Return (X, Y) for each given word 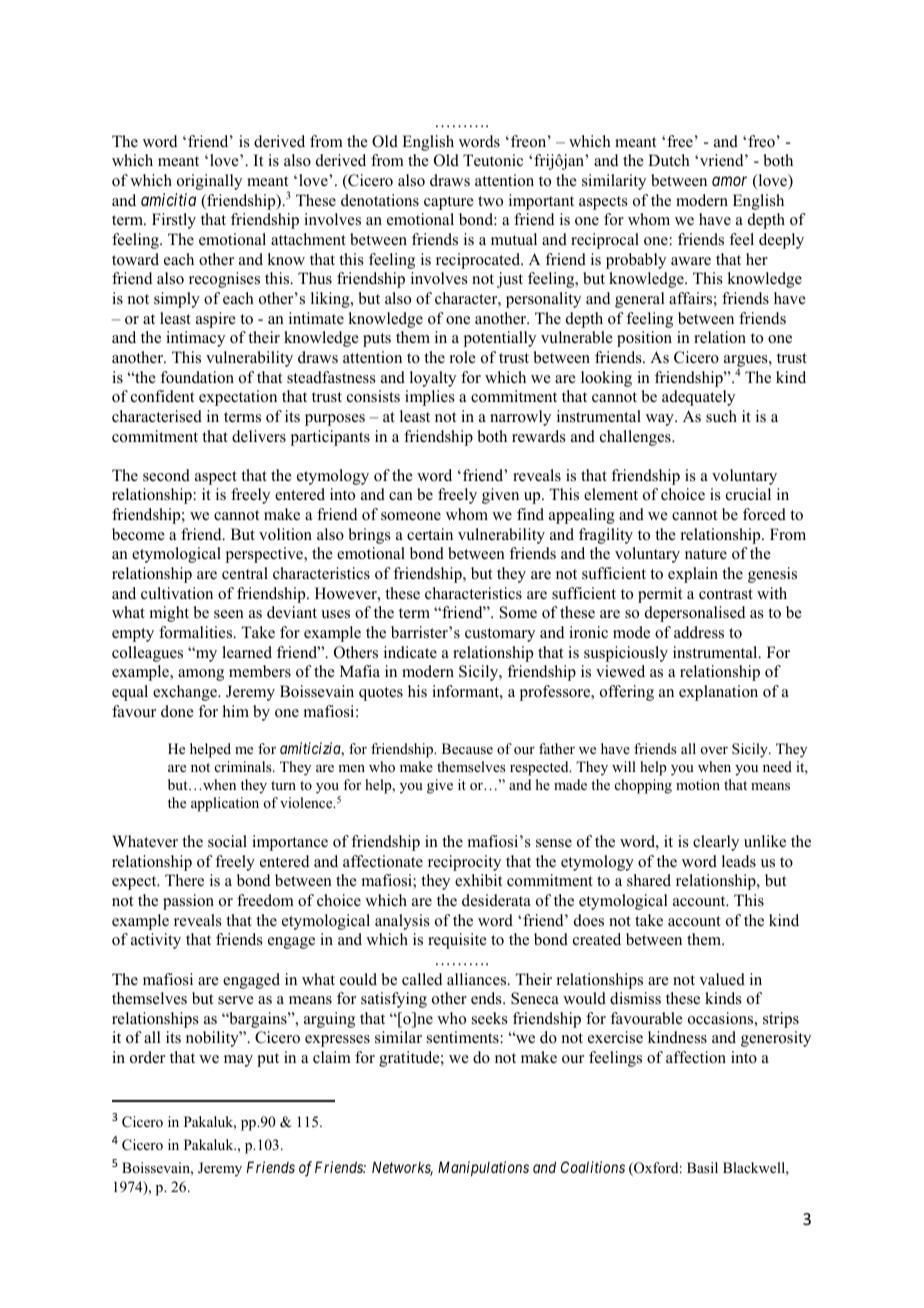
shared (649, 880)
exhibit (478, 880)
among (201, 675)
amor (729, 181)
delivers (259, 436)
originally (209, 182)
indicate (410, 652)
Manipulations (483, 1168)
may (238, 1061)
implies (430, 398)
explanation (718, 693)
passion (188, 902)
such (721, 416)
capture (449, 203)
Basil (702, 1167)
